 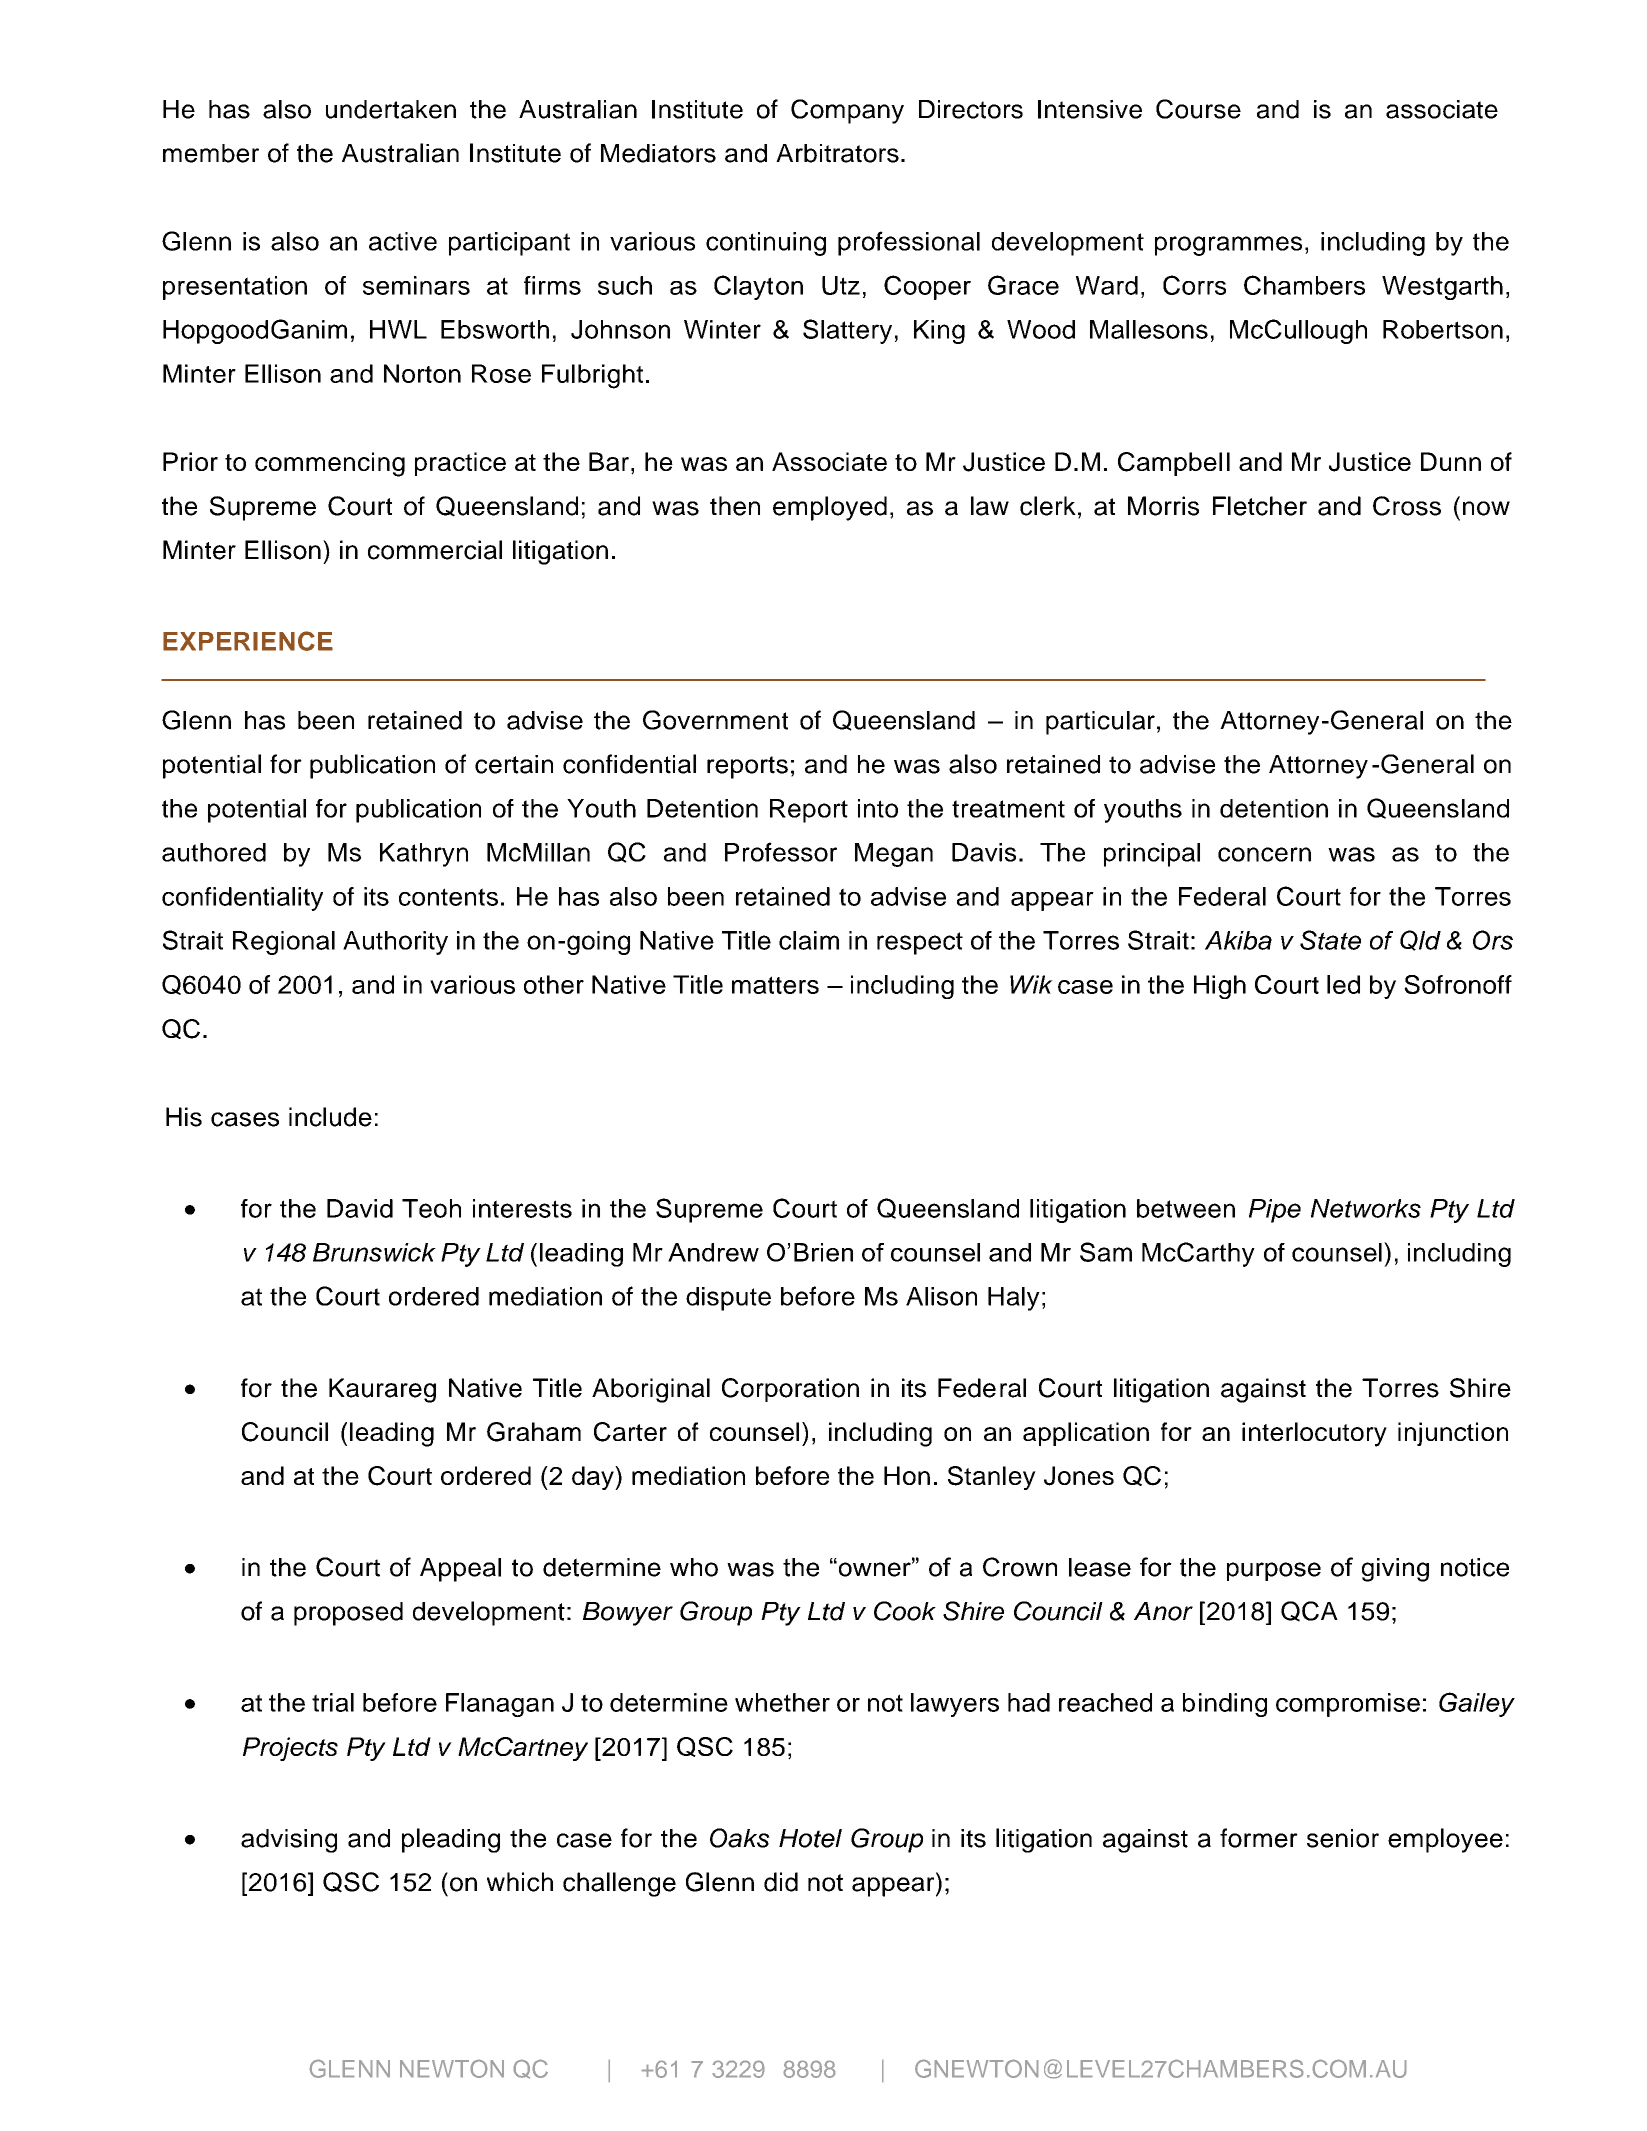 What do you see at coordinates (790, 1390) in the screenshot?
I see `Corporation` at bounding box center [790, 1390].
